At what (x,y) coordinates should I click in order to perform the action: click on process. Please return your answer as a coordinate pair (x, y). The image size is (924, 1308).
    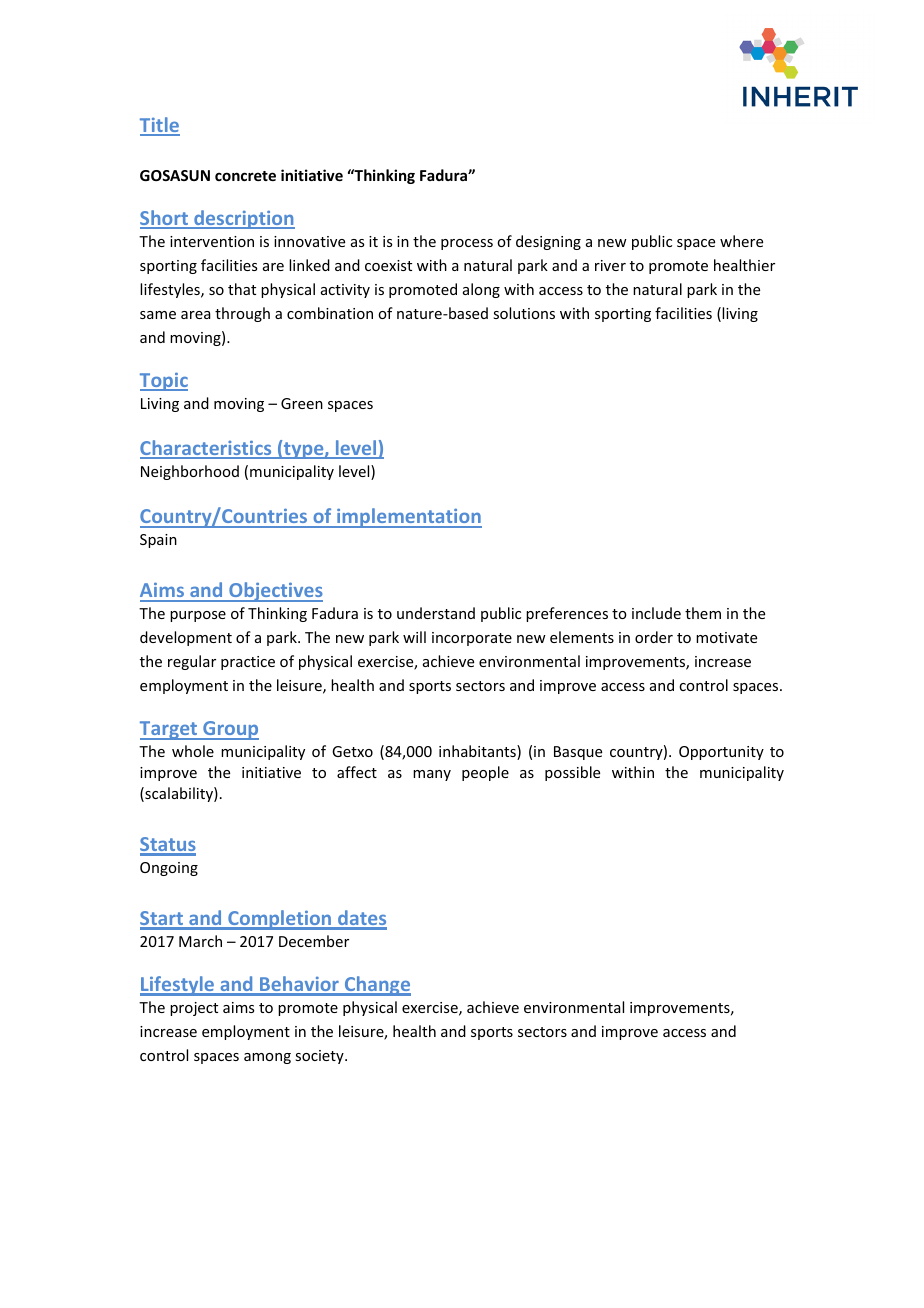
    Looking at the image, I should click on (467, 244).
